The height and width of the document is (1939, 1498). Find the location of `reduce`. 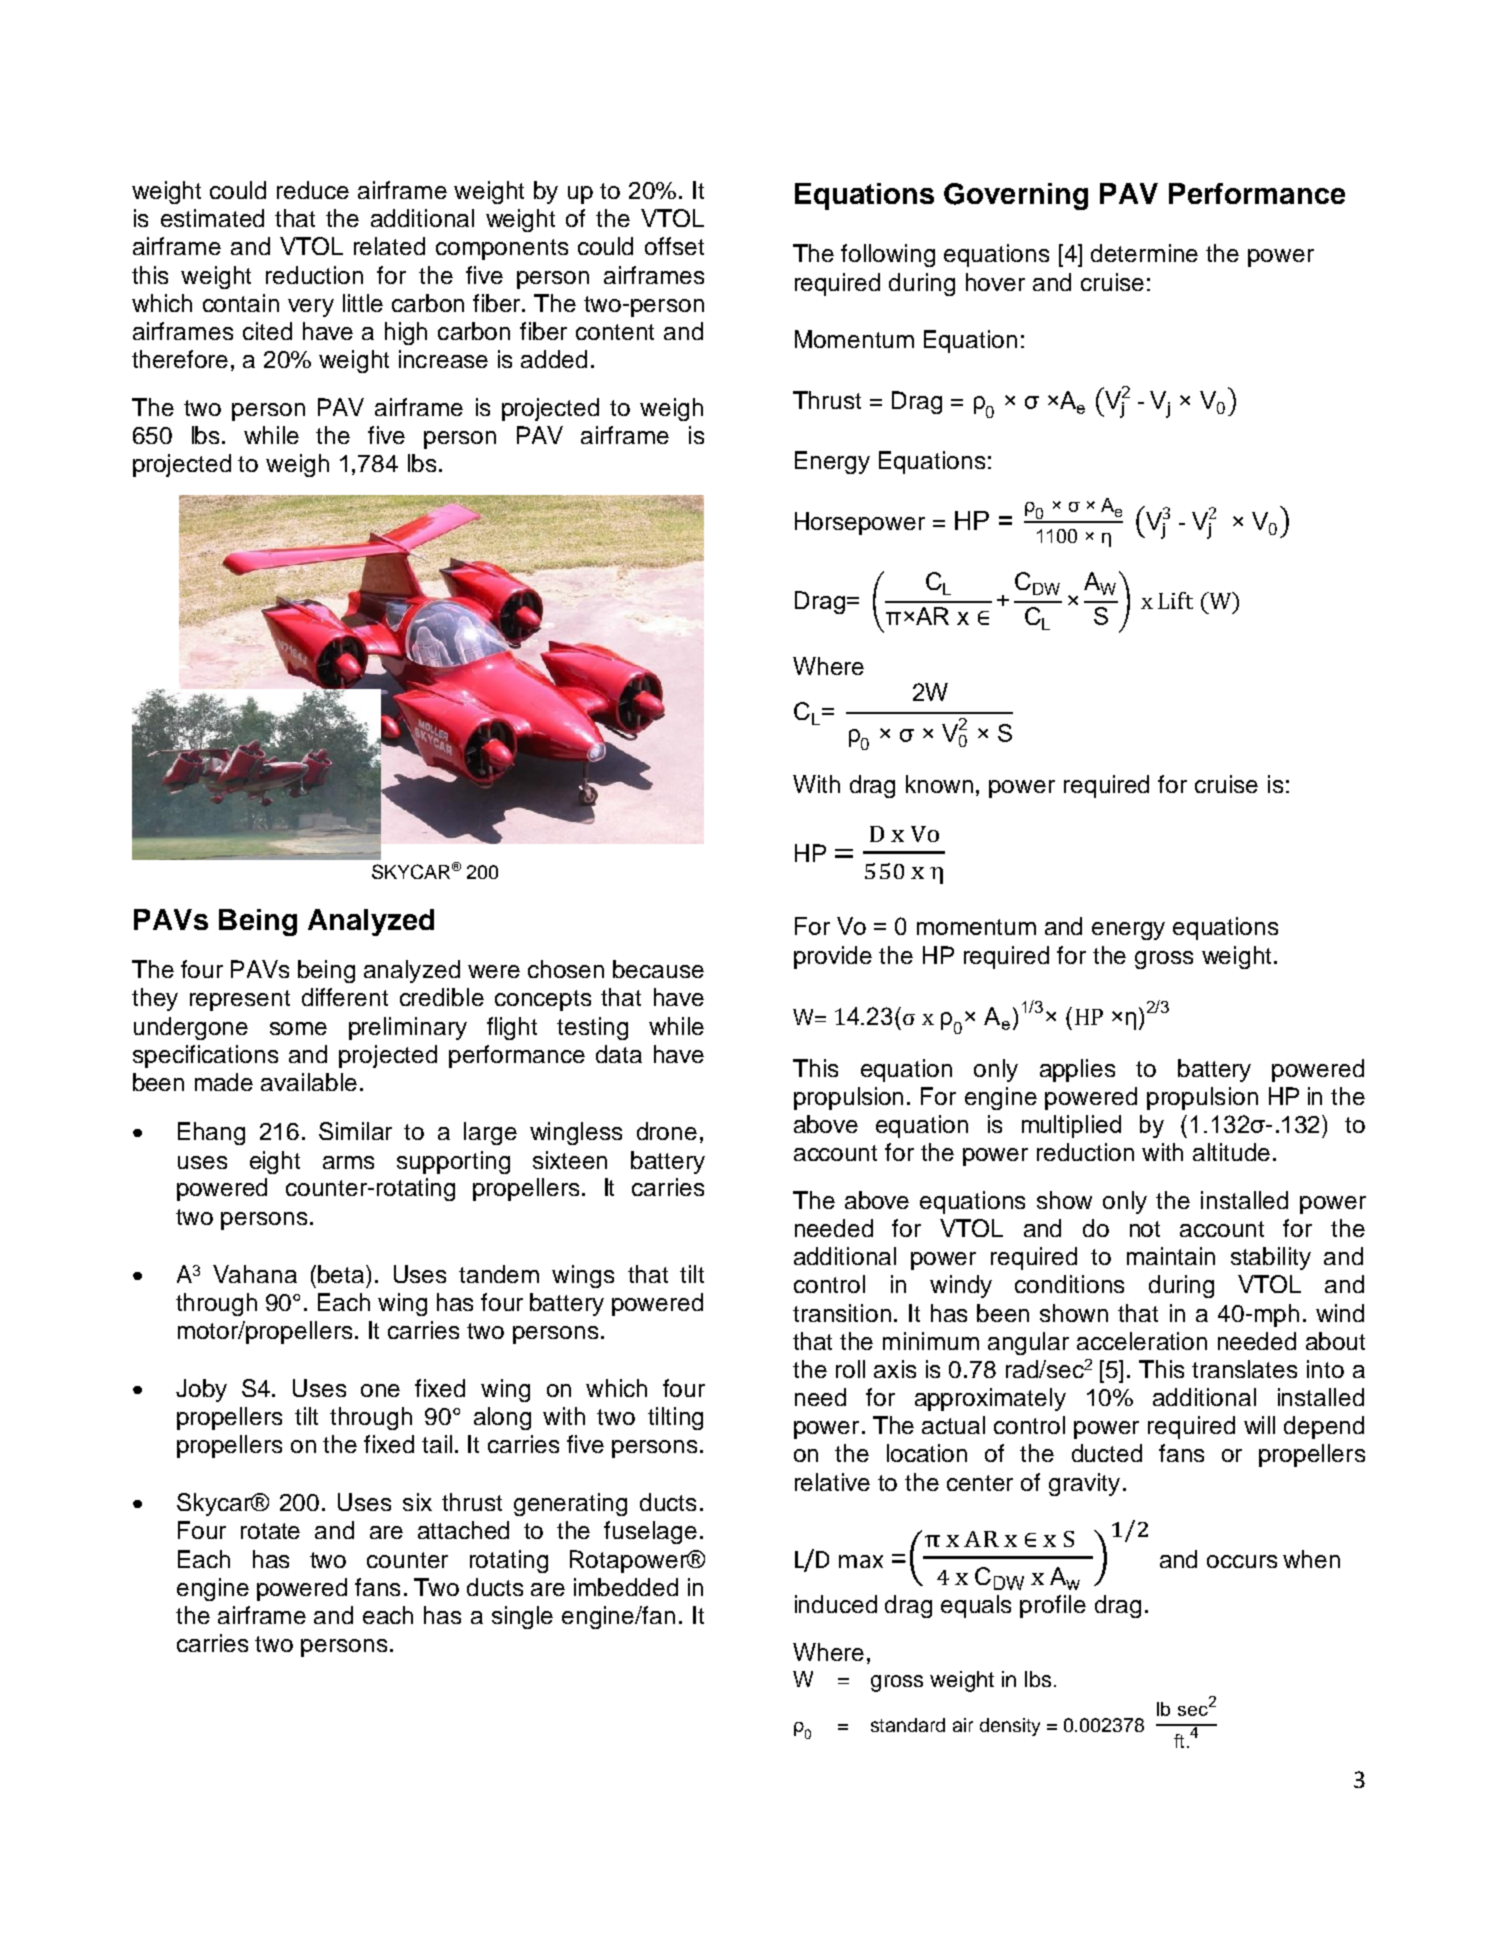

reduce is located at coordinates (313, 190).
